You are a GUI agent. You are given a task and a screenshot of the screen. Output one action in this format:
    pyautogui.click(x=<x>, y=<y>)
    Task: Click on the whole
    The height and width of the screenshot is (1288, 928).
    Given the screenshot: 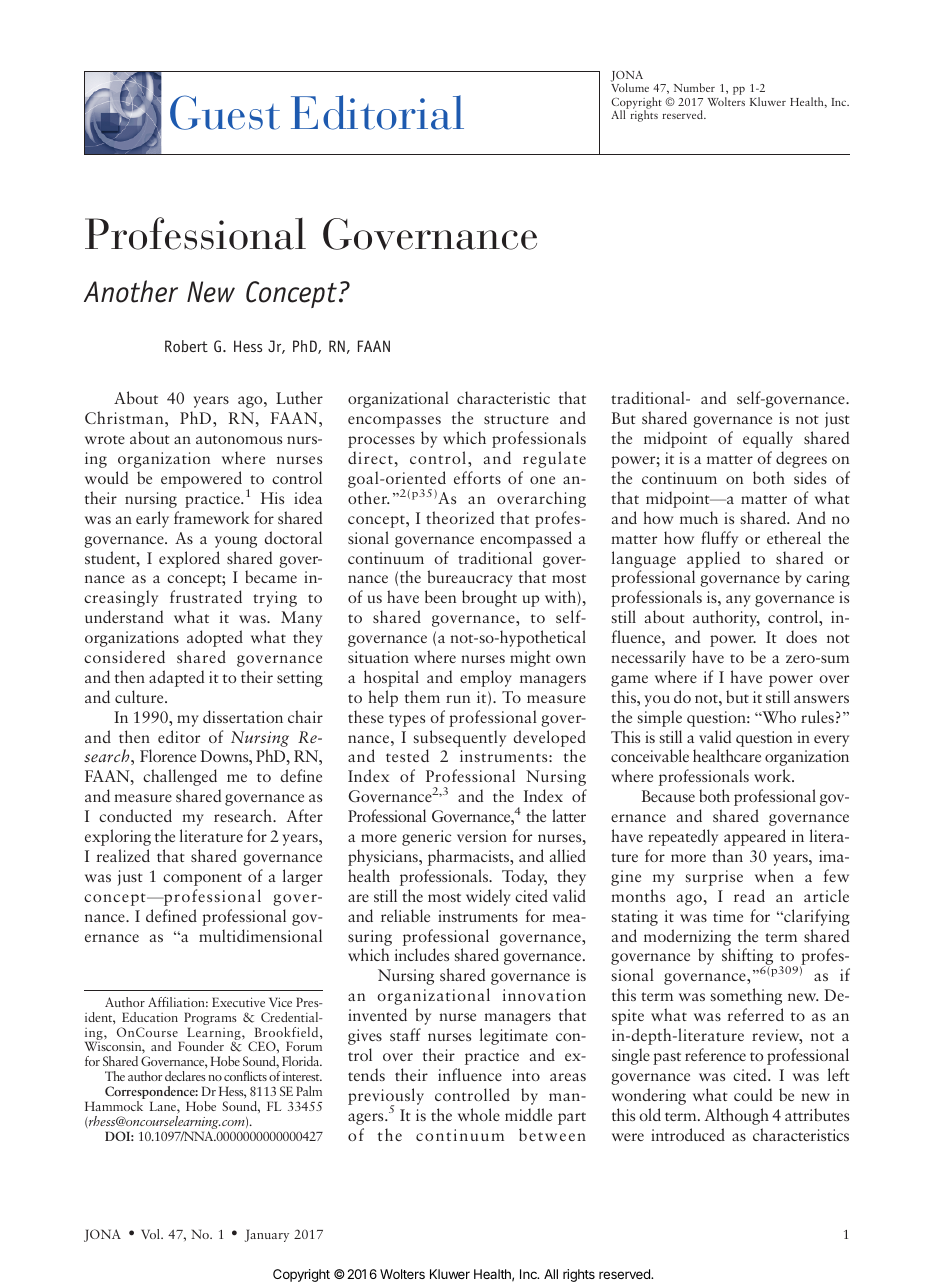 What is the action you would take?
    pyautogui.click(x=479, y=1114)
